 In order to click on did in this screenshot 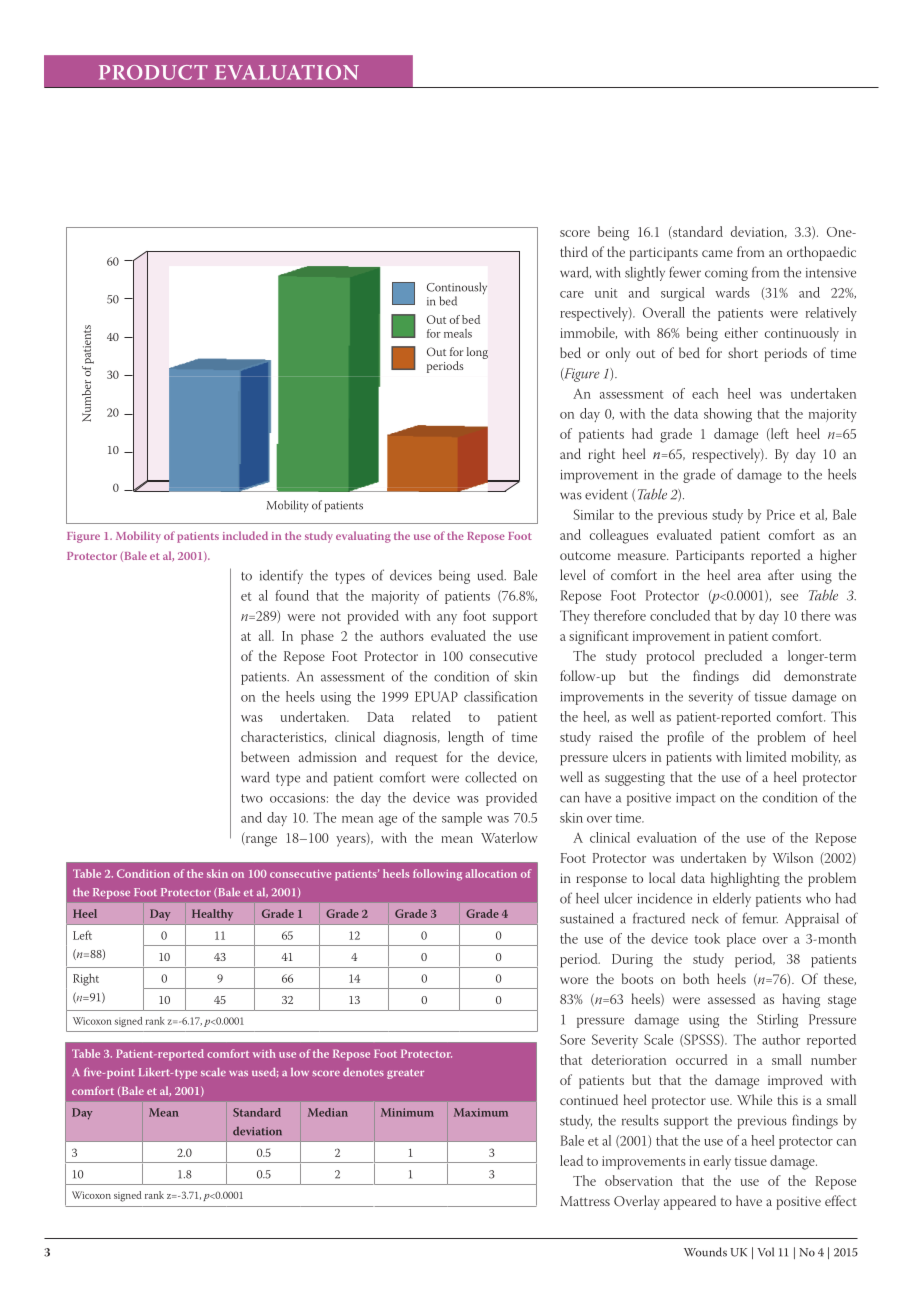, I will do `click(761, 675)`.
